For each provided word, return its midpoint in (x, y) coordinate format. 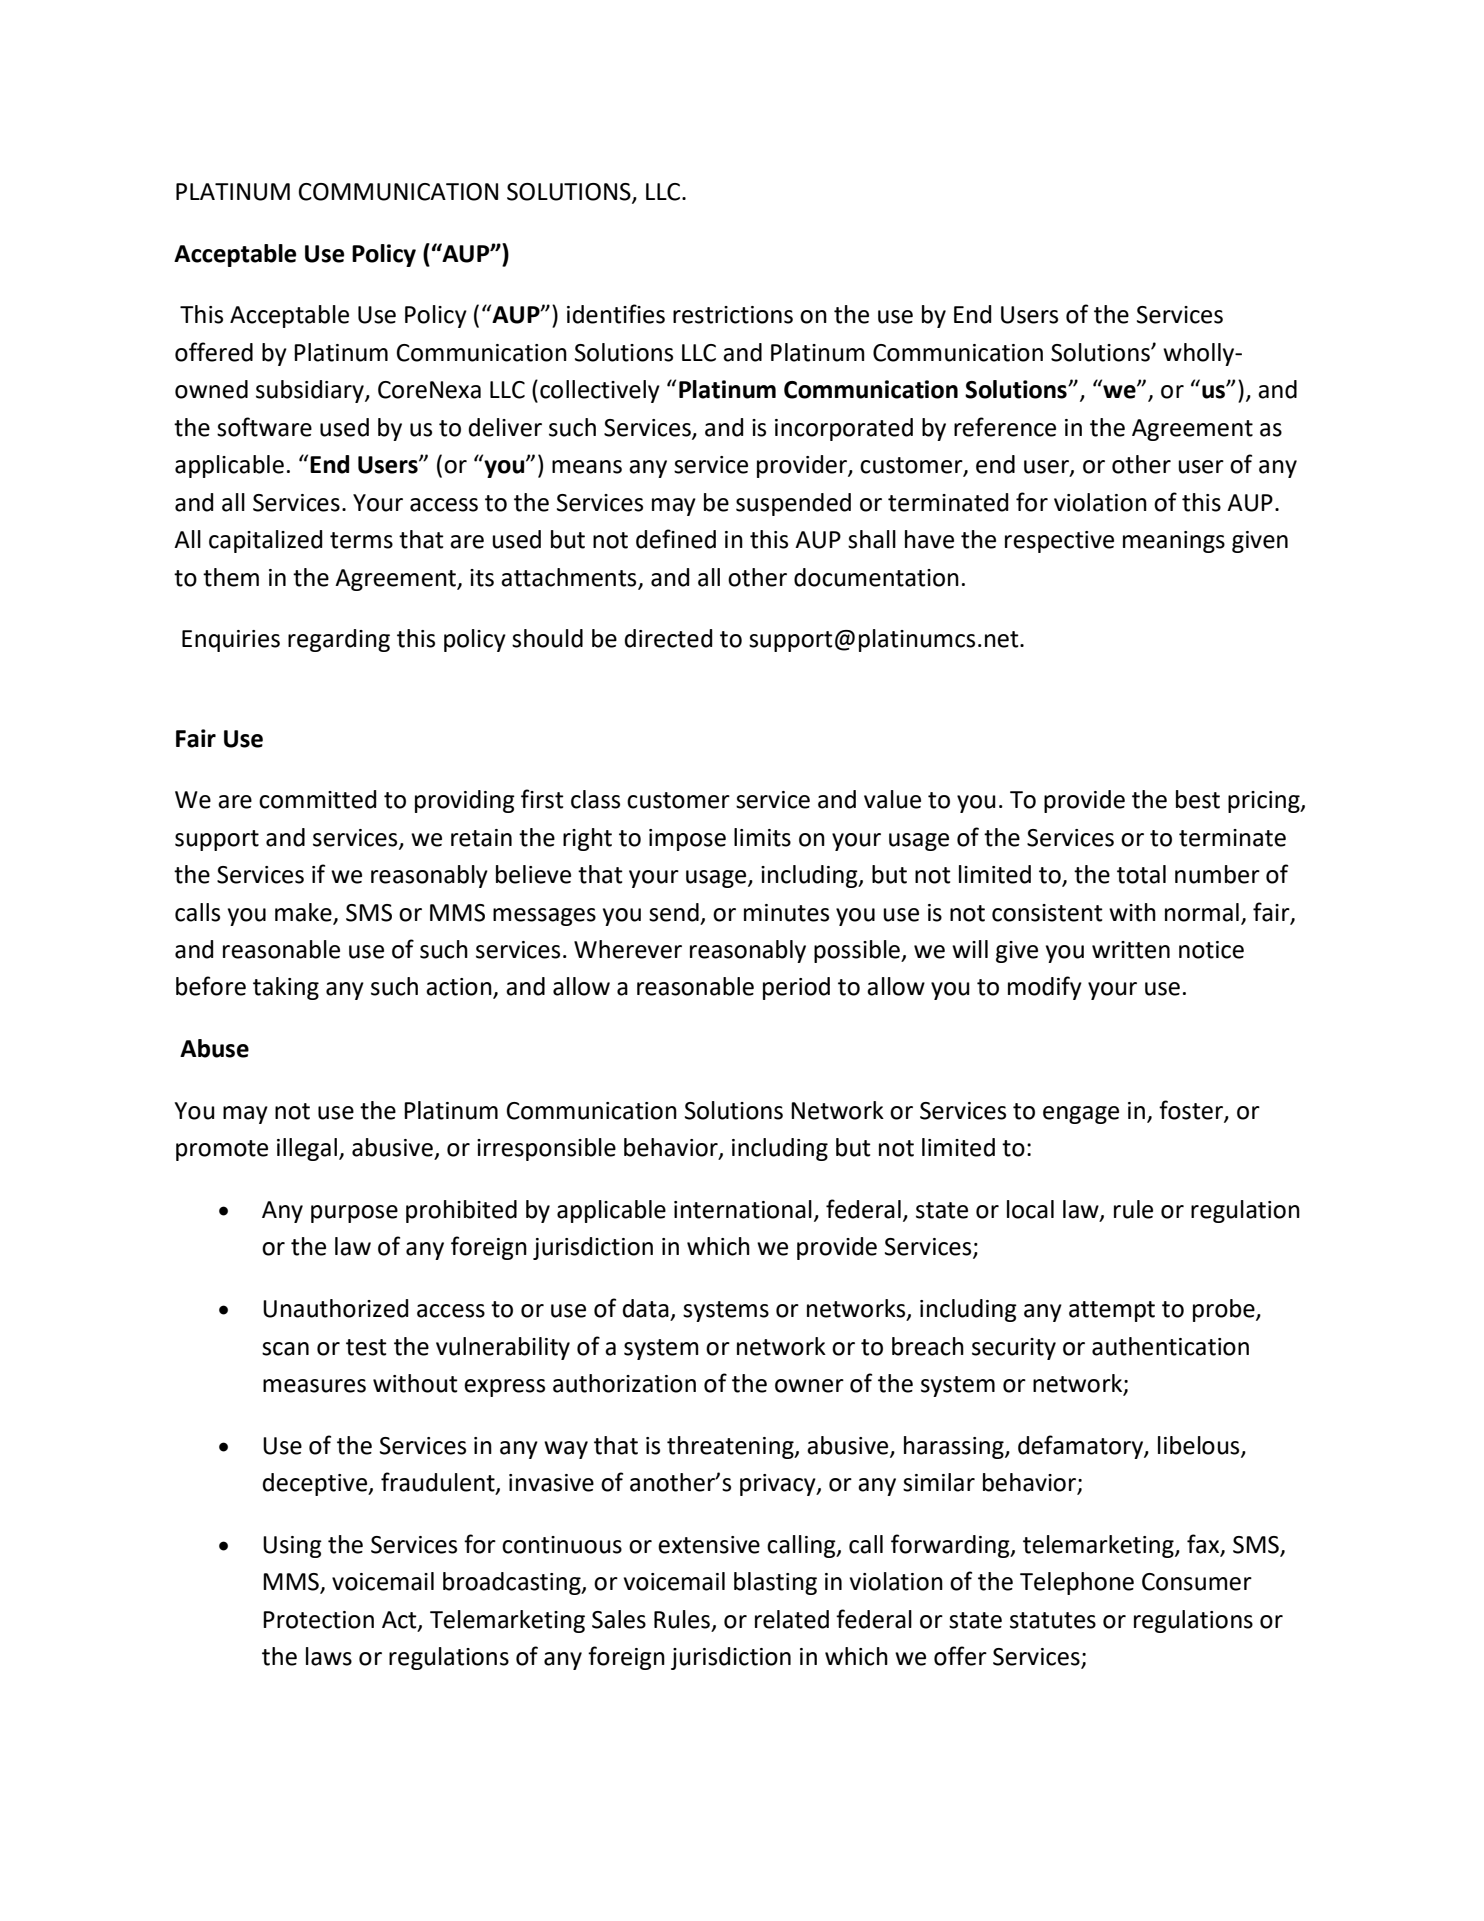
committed (317, 799)
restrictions (733, 315)
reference (1005, 427)
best (1198, 799)
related (792, 1619)
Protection (318, 1620)
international (743, 1209)
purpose (354, 1214)
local (1030, 1209)
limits (762, 837)
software (264, 427)
